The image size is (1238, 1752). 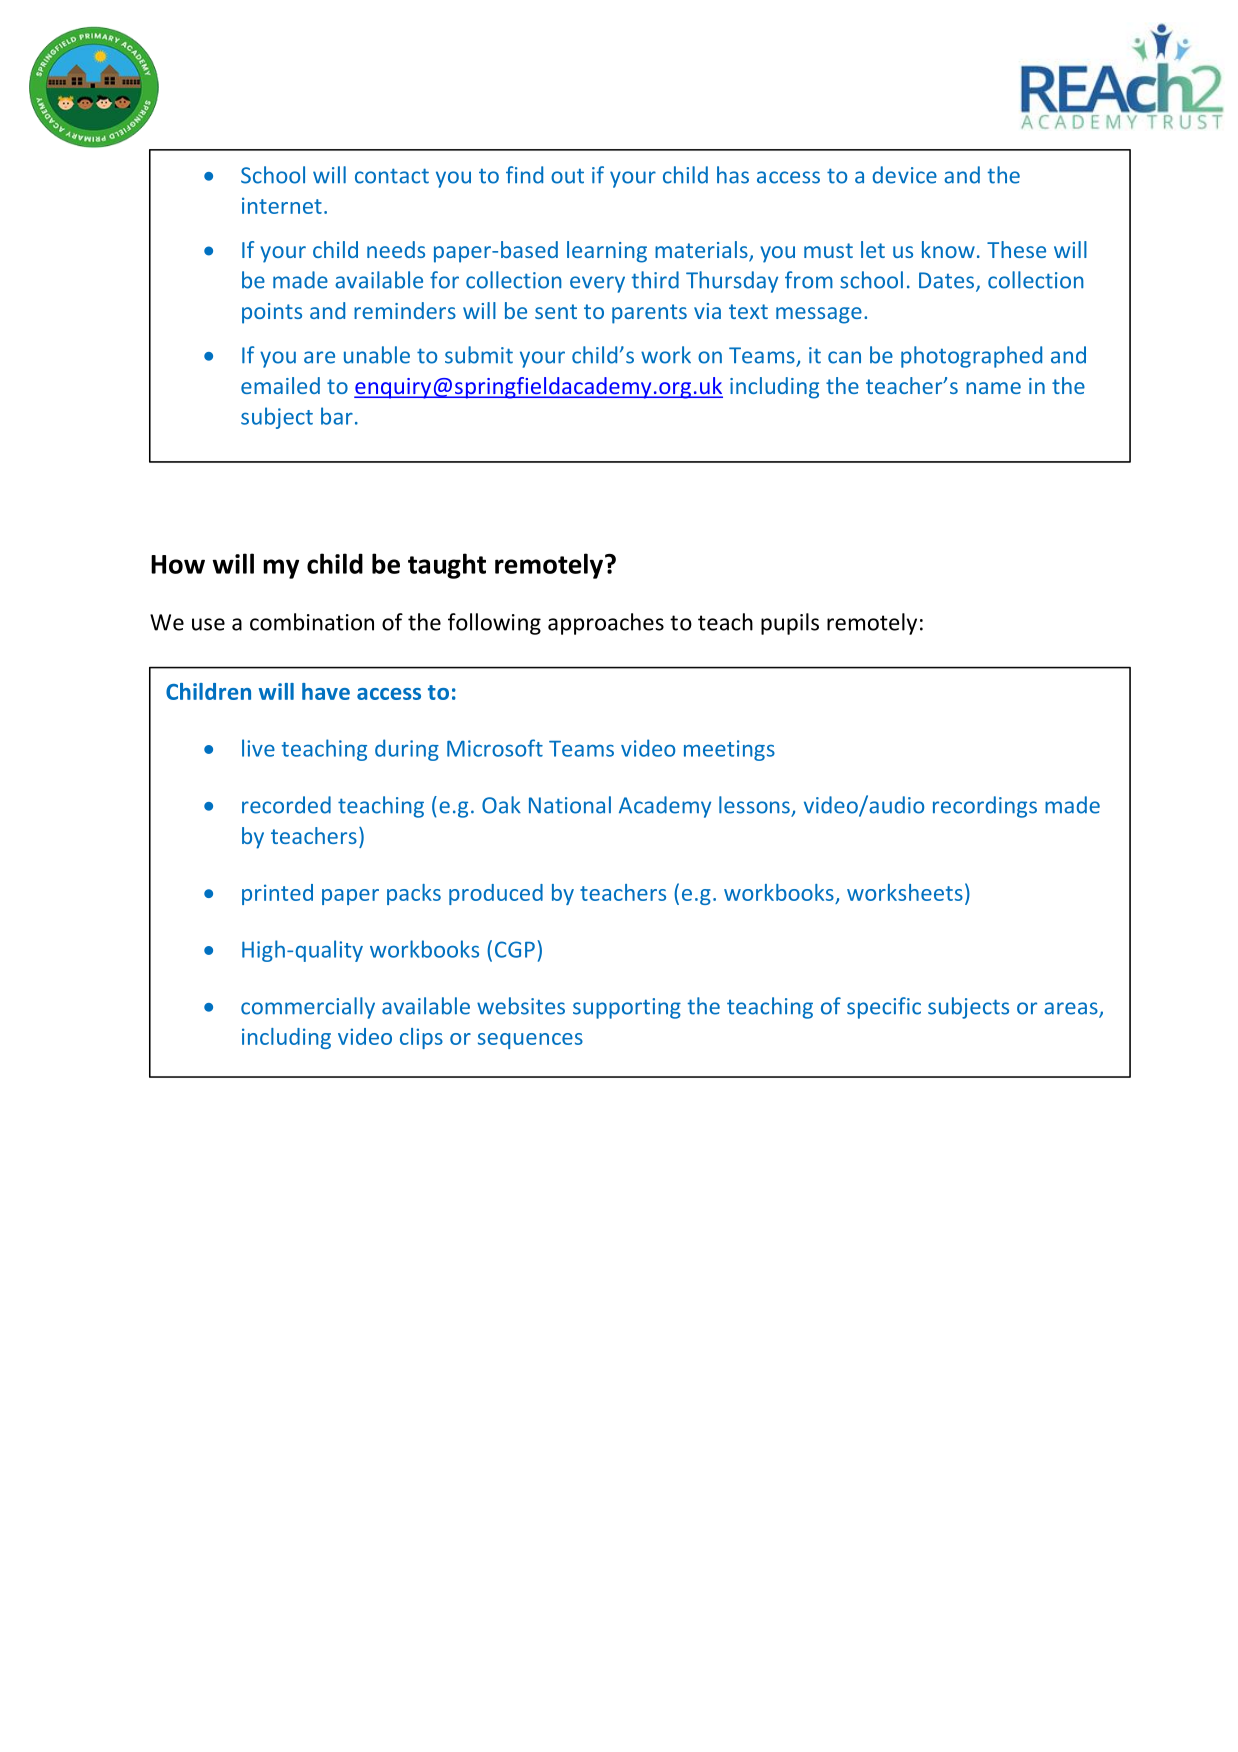 I want to click on submit, so click(x=479, y=355).
